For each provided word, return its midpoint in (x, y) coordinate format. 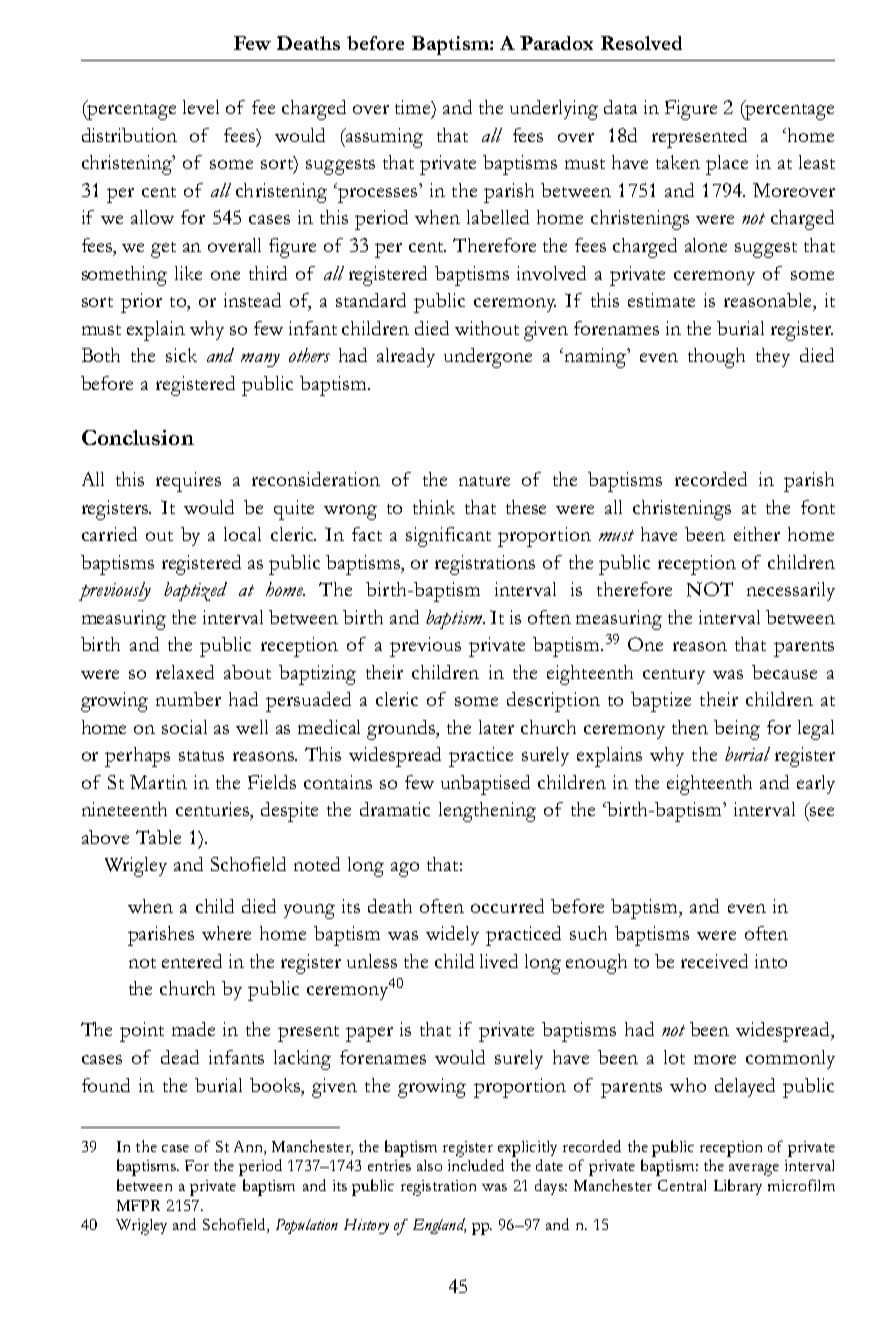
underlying (554, 110)
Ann (249, 1146)
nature (484, 481)
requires (188, 482)
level (201, 107)
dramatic (395, 809)
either (757, 534)
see (822, 811)
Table (158, 837)
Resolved (641, 43)
